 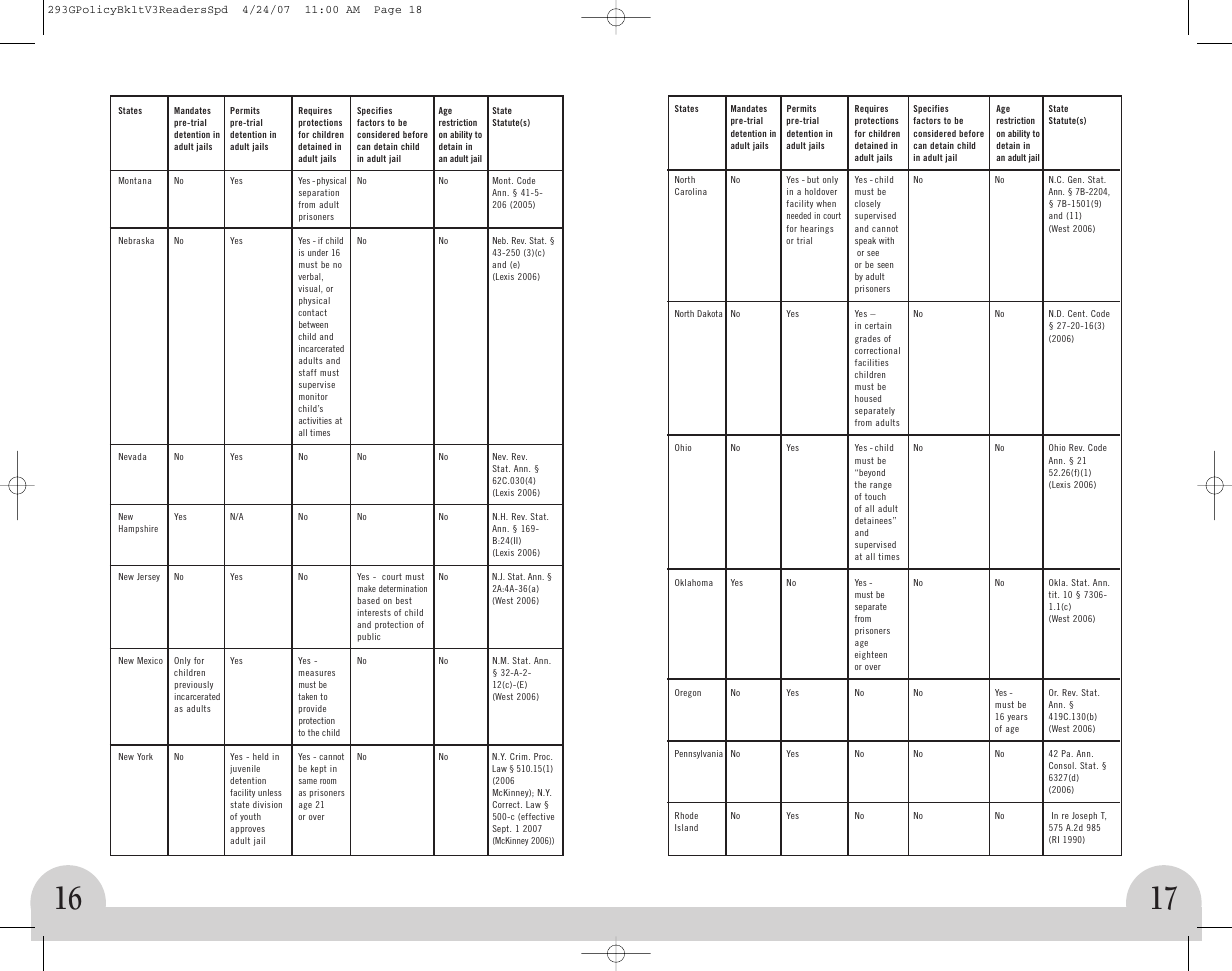 What do you see at coordinates (1084, 816) in the screenshot?
I see `Joseph` at bounding box center [1084, 816].
